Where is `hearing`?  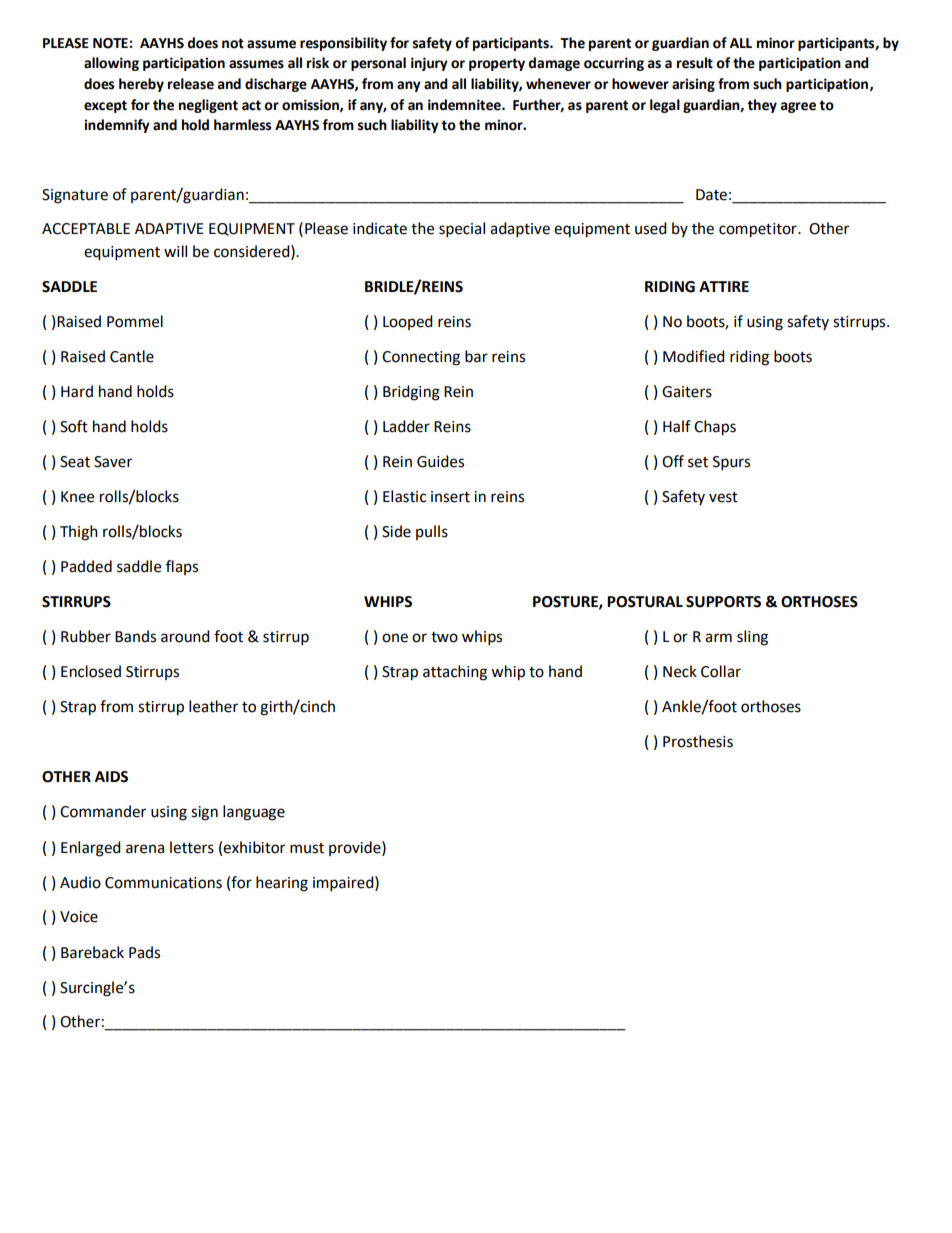
hearing is located at coordinates (282, 884).
